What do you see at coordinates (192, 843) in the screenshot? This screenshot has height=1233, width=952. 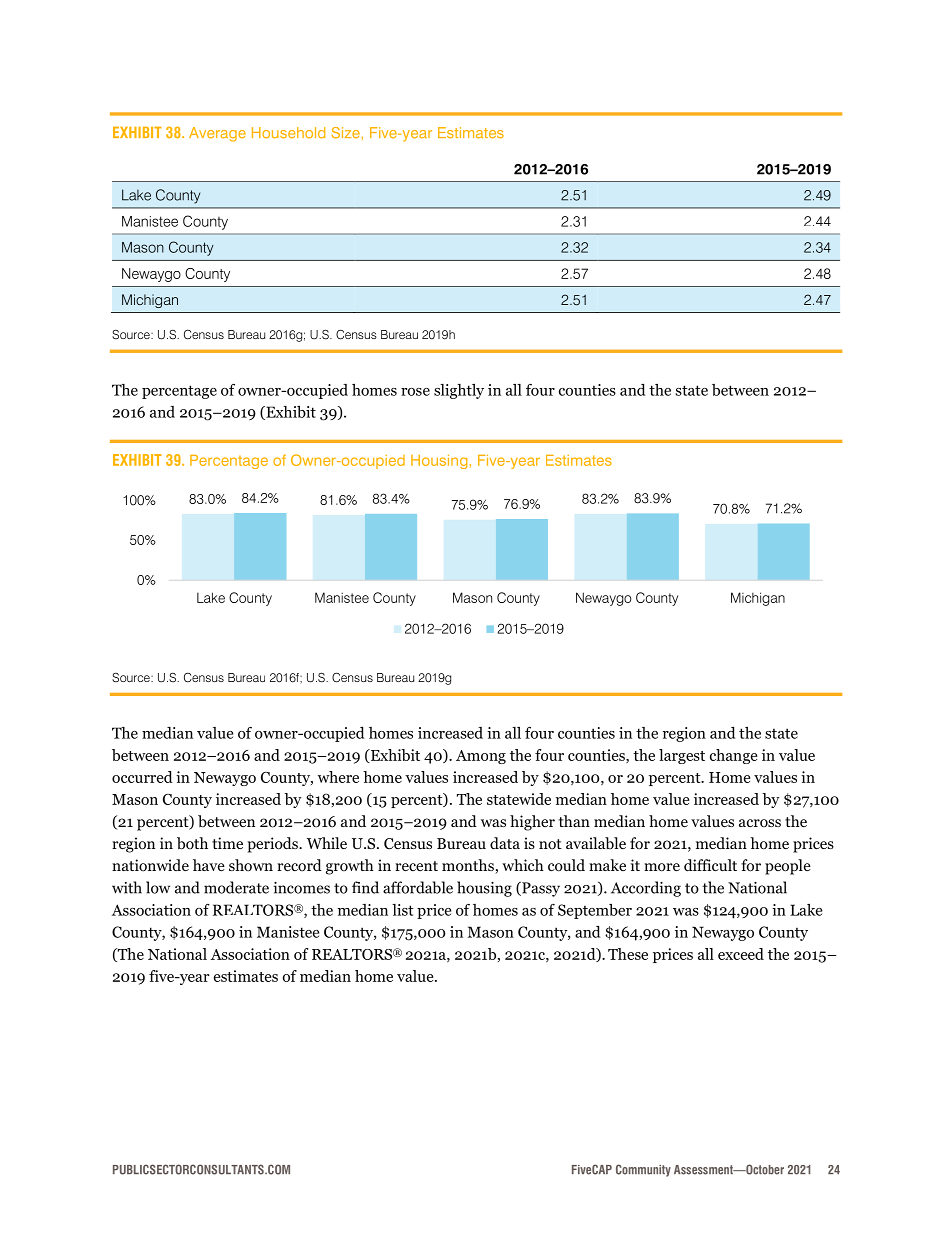 I see `both` at bounding box center [192, 843].
